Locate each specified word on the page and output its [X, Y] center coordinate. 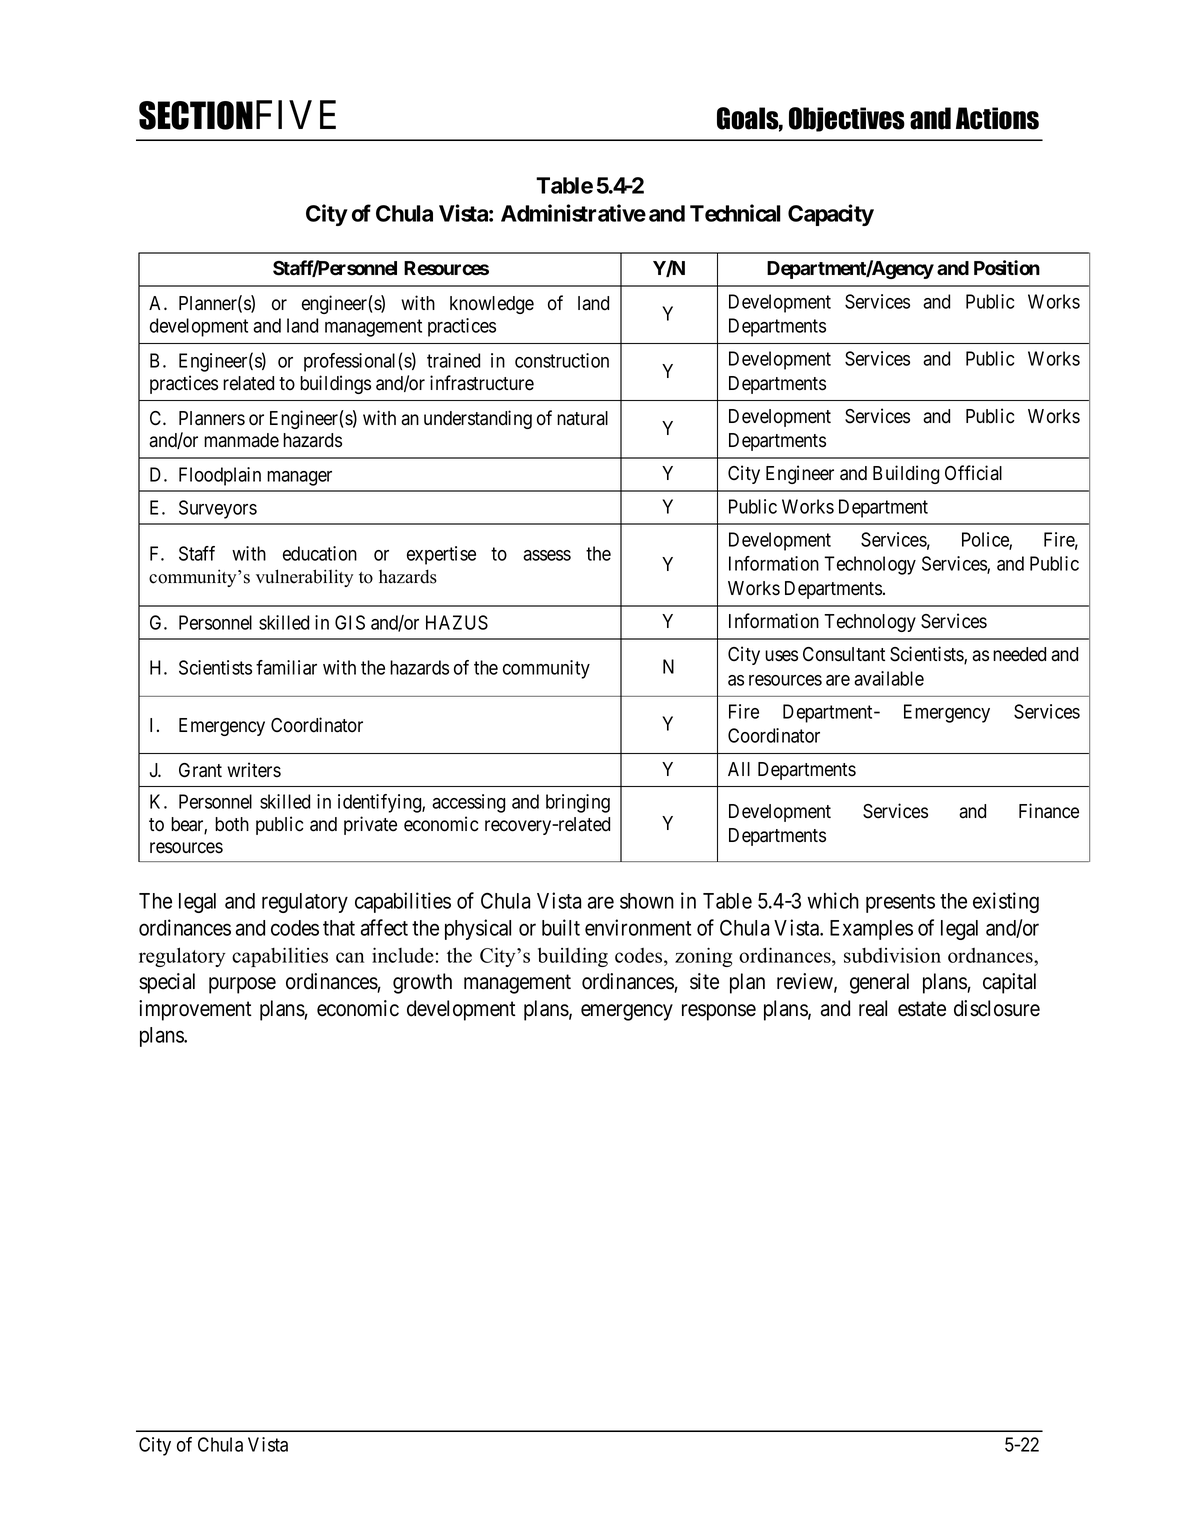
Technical [735, 213]
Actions [997, 118]
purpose [242, 985]
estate [922, 1009]
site [704, 981]
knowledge [492, 305]
